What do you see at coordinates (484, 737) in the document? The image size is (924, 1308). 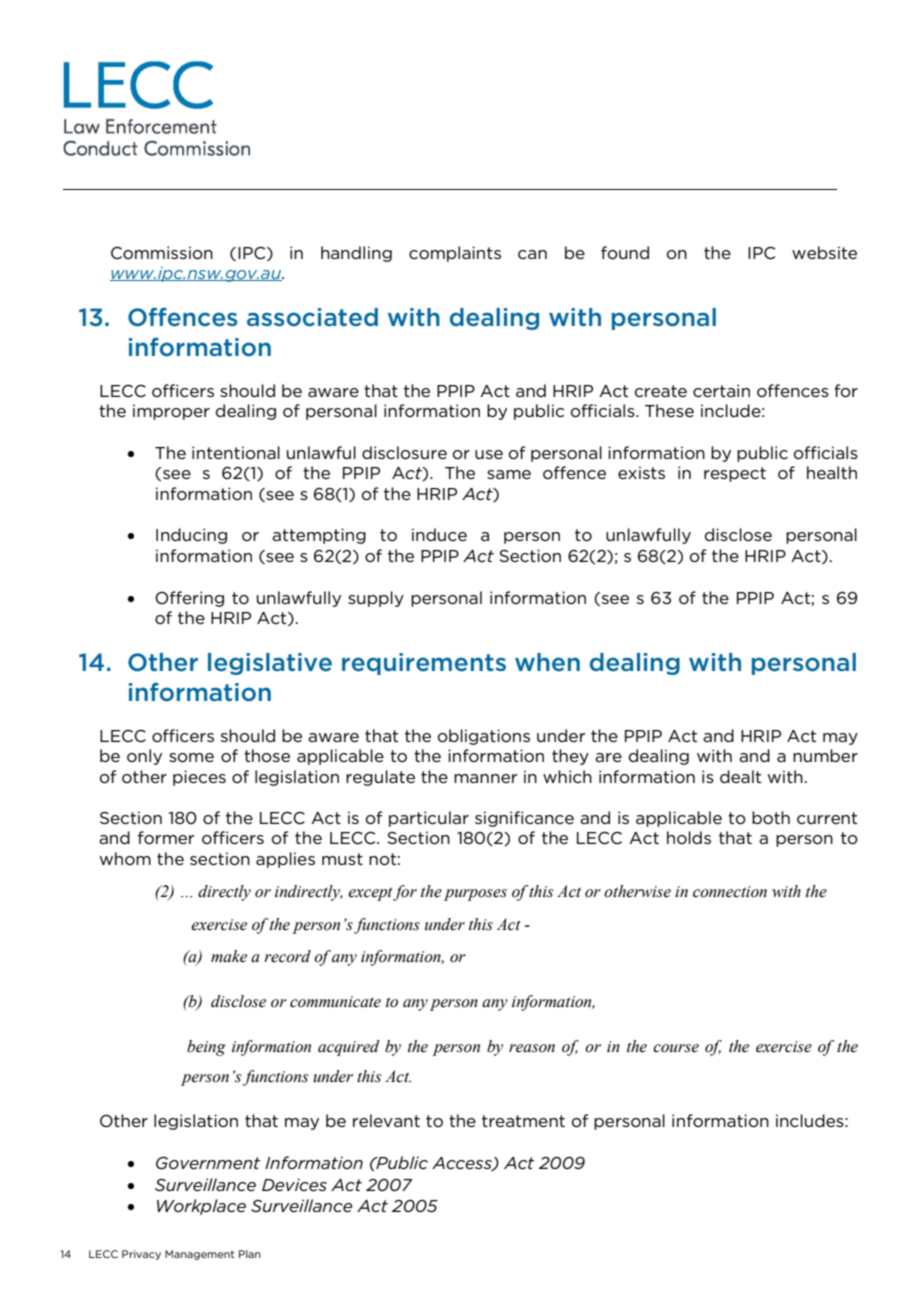 I see `obligations` at bounding box center [484, 737].
